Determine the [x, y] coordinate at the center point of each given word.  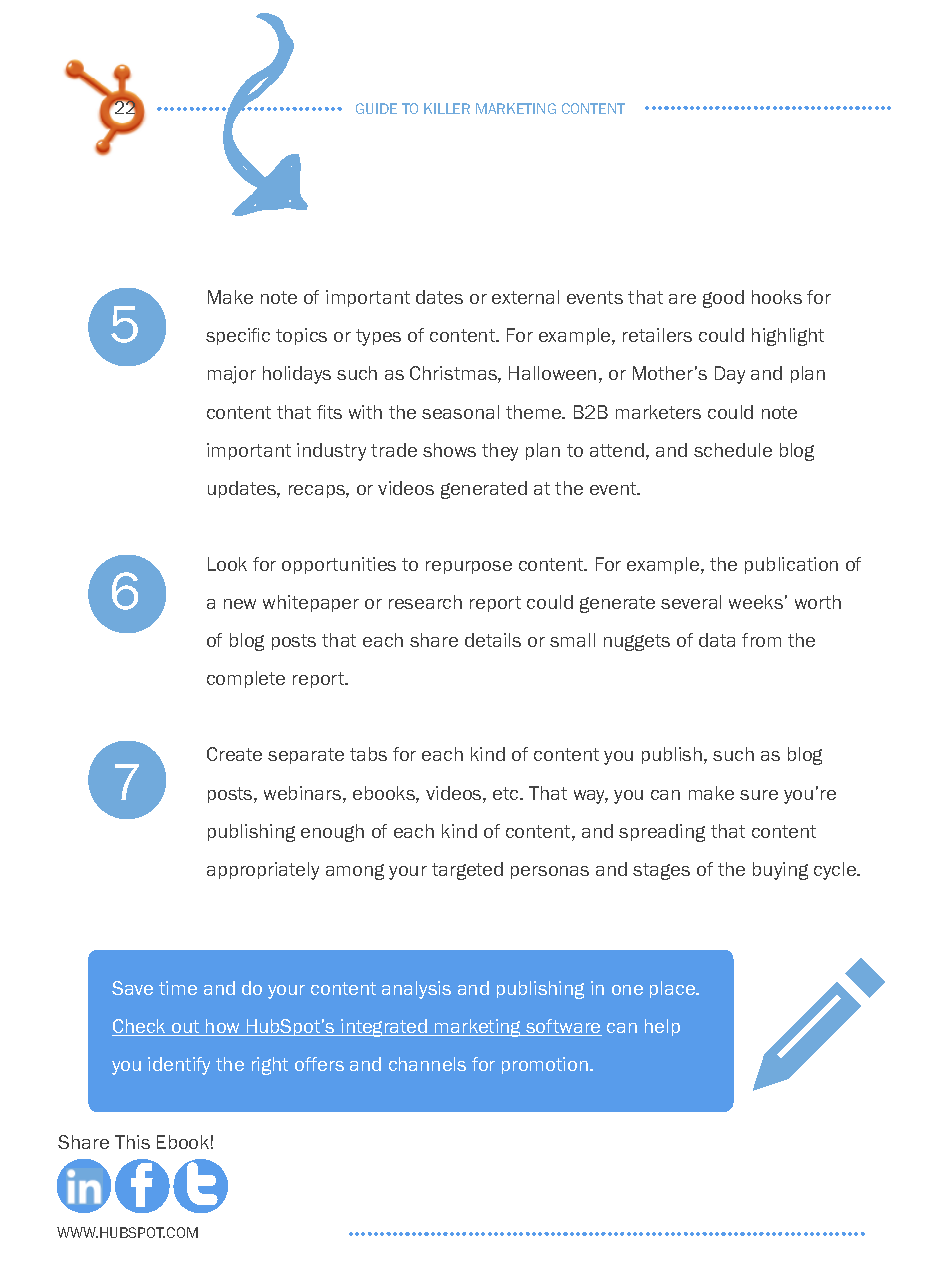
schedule [733, 450]
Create [234, 754]
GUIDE [376, 108]
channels [427, 1064]
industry [331, 452]
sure [759, 795]
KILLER [447, 108]
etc [507, 793]
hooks [777, 297]
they [500, 452]
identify [179, 1066]
